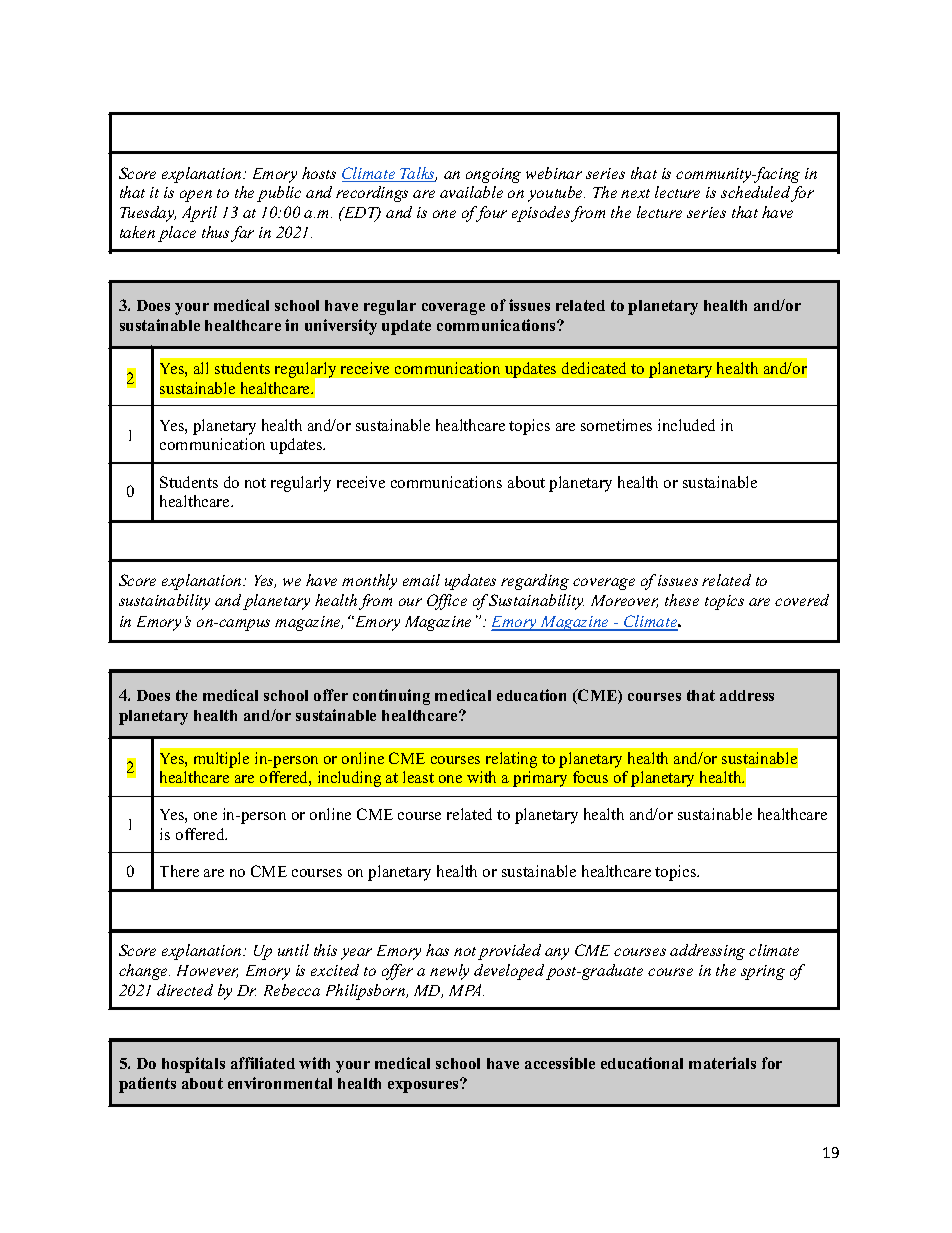 The width and height of the screenshot is (952, 1233). I want to click on exposures, so click(424, 1086).
